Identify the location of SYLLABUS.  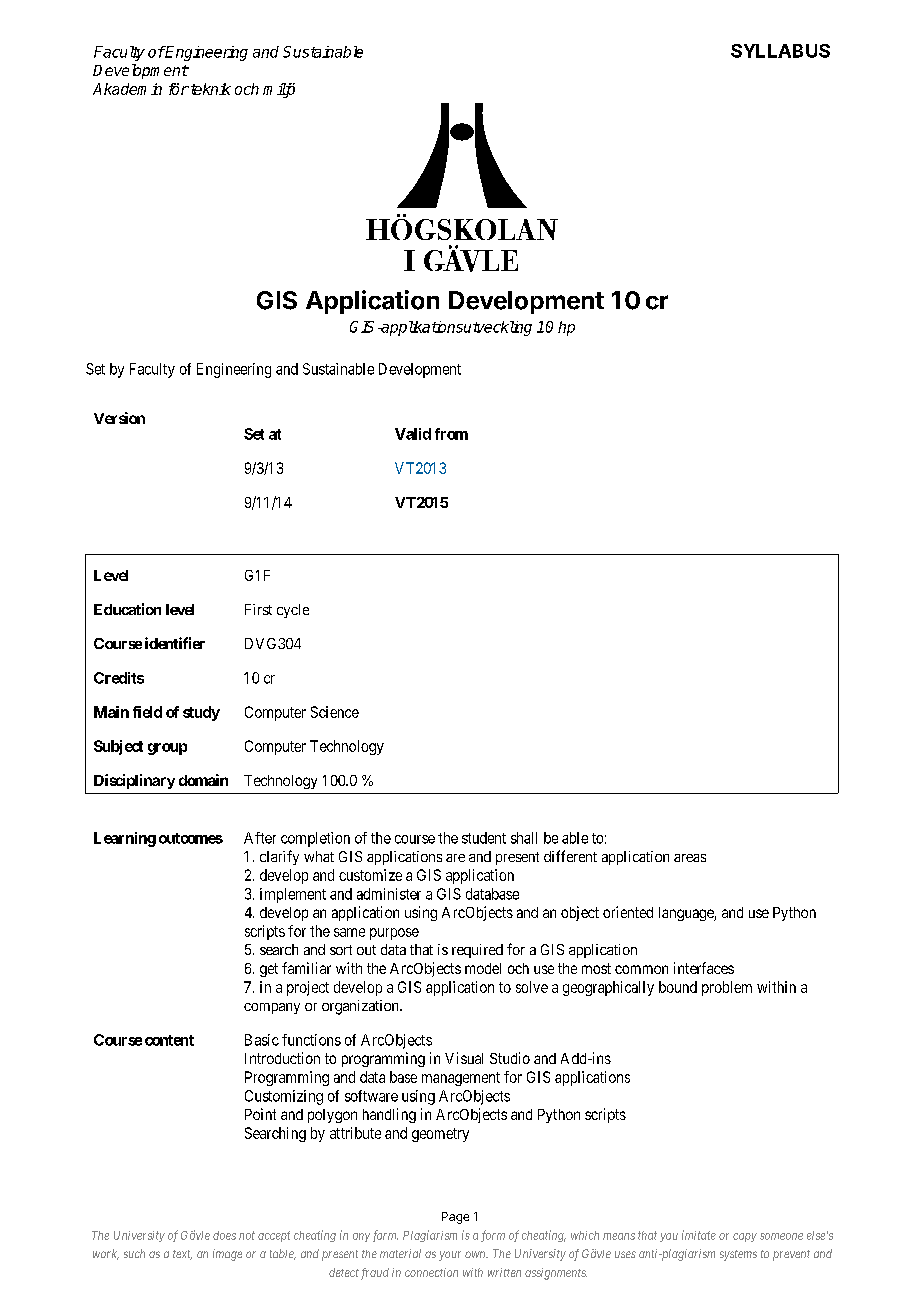
(780, 51).
